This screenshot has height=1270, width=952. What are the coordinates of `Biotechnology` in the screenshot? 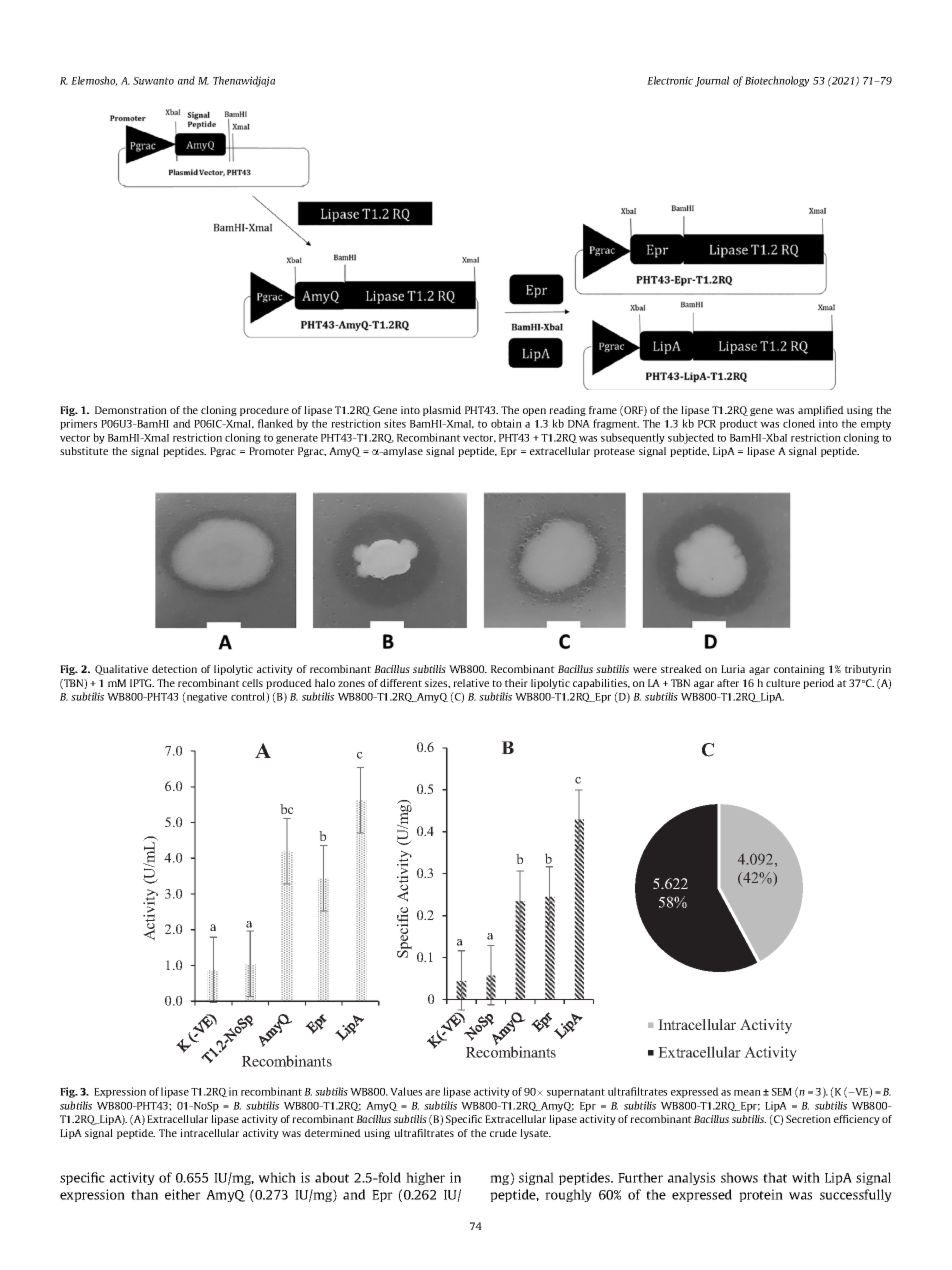 It's located at (777, 81).
